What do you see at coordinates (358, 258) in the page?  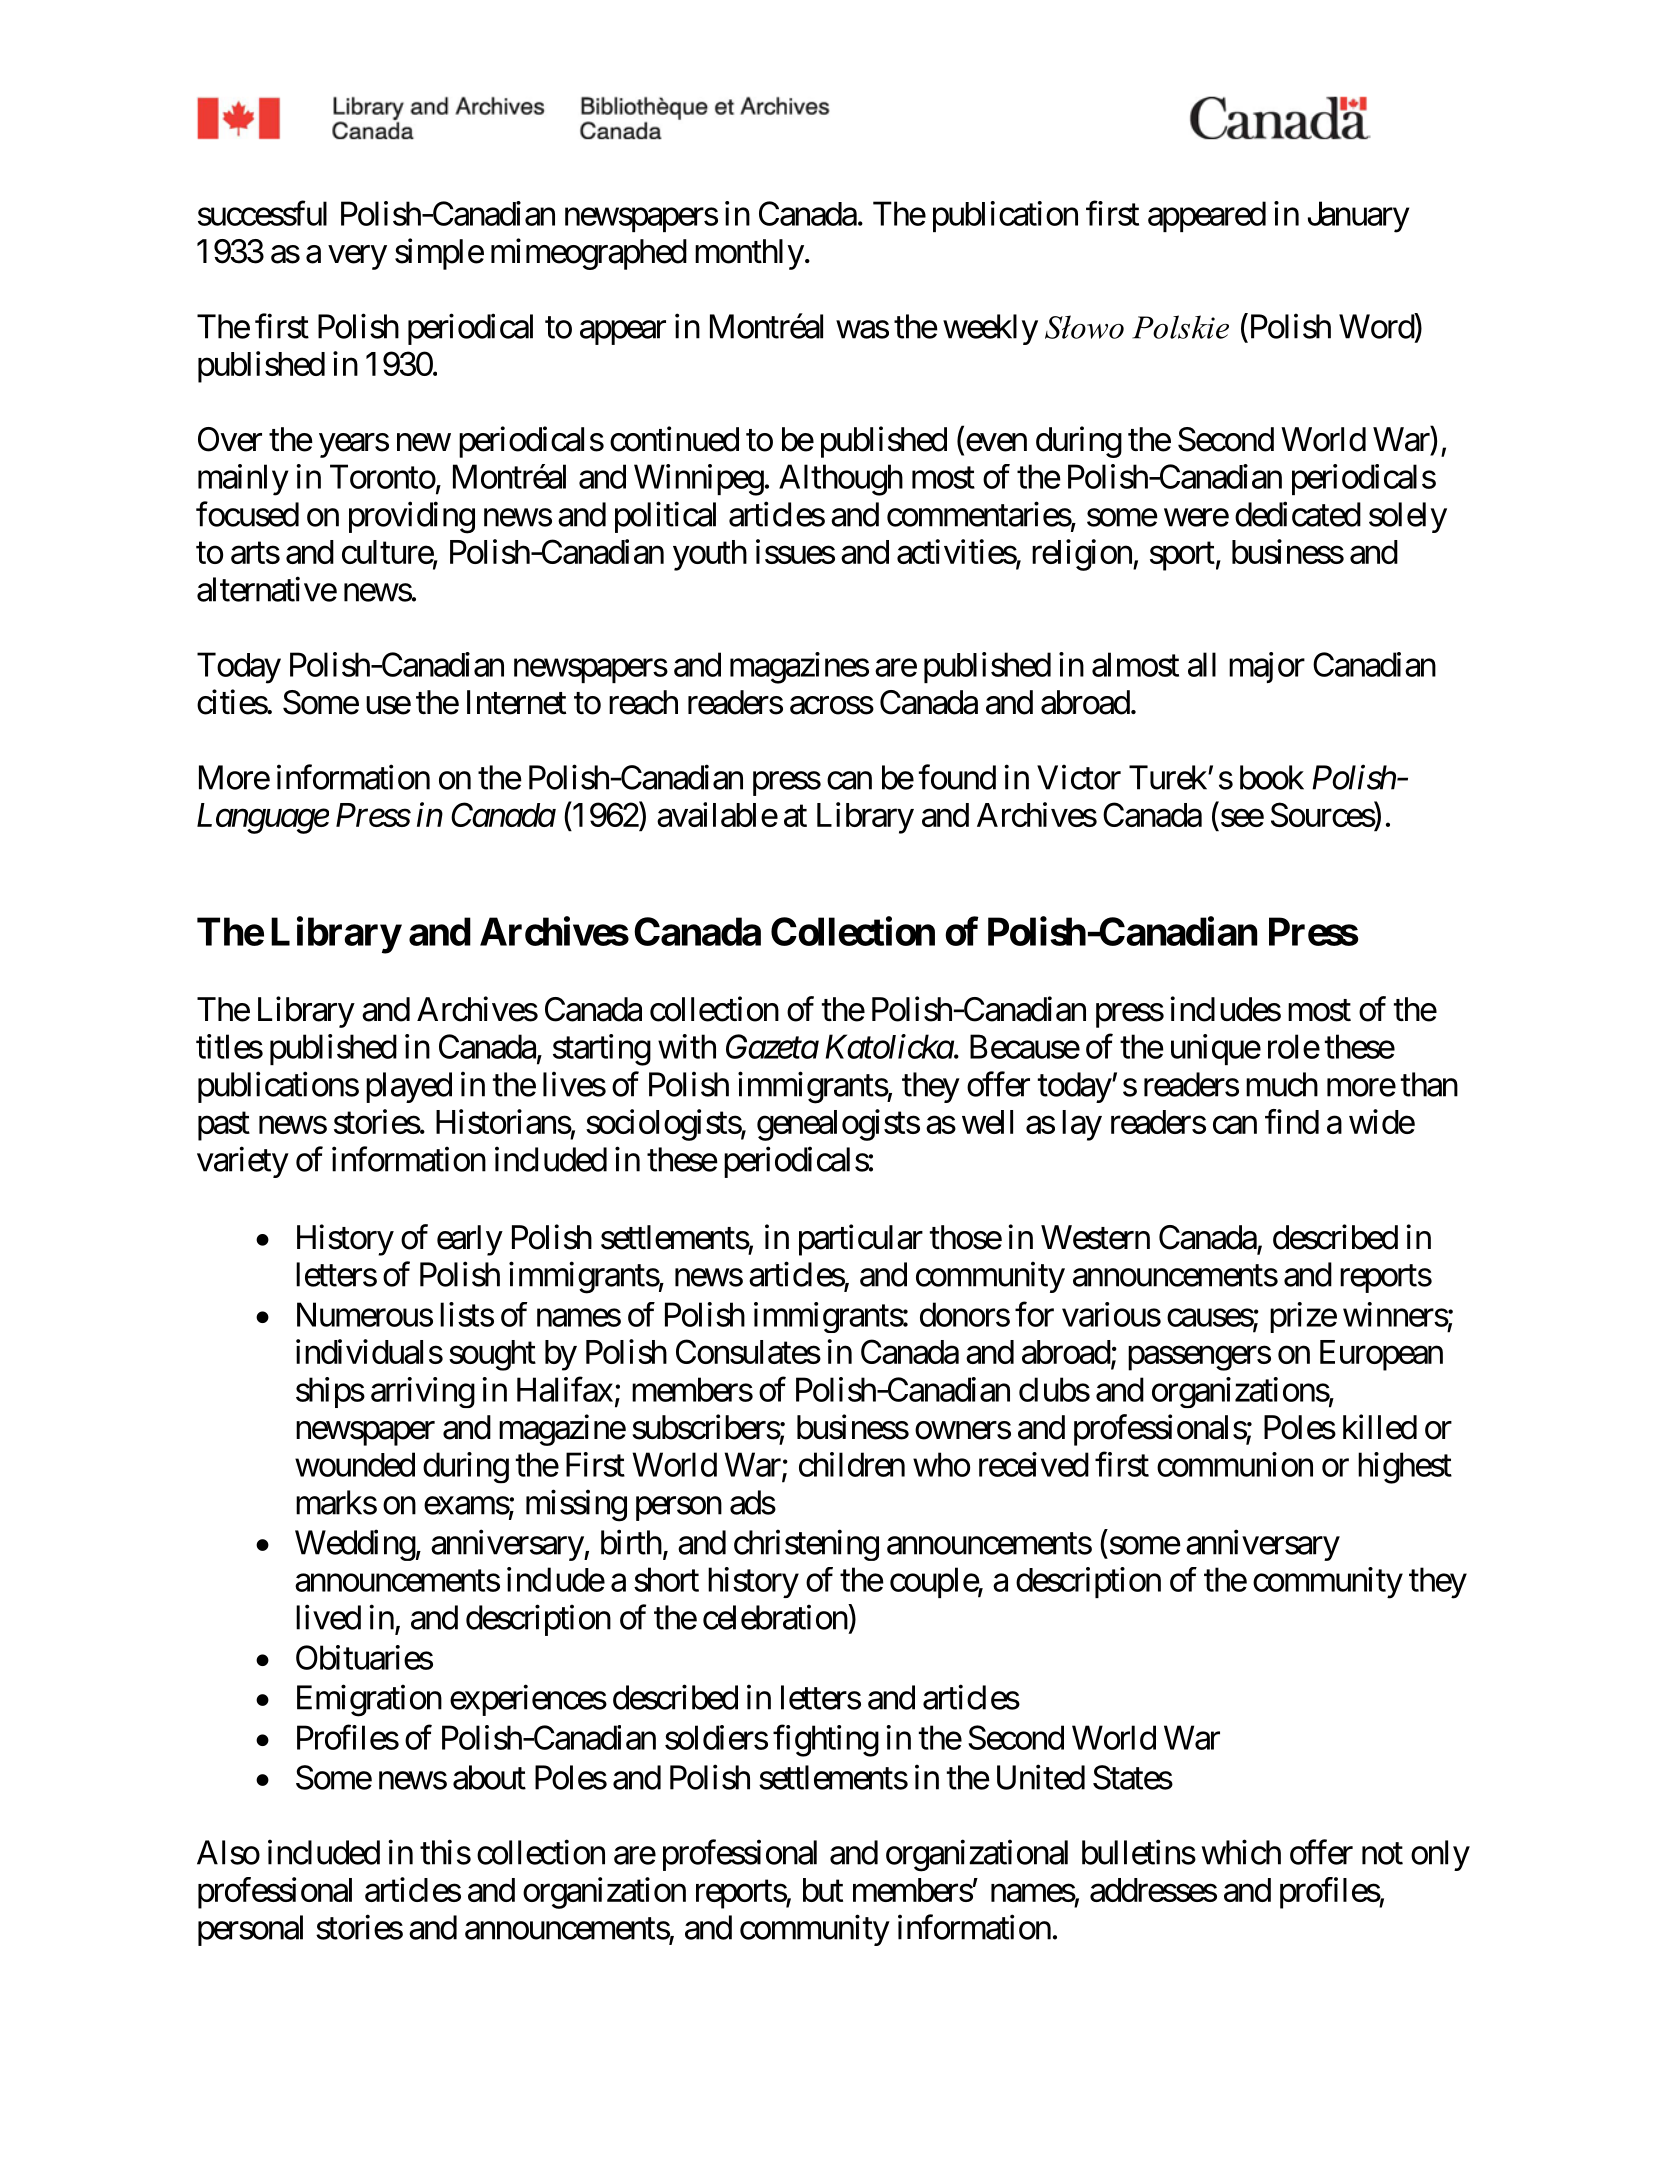 I see `very` at bounding box center [358, 258].
